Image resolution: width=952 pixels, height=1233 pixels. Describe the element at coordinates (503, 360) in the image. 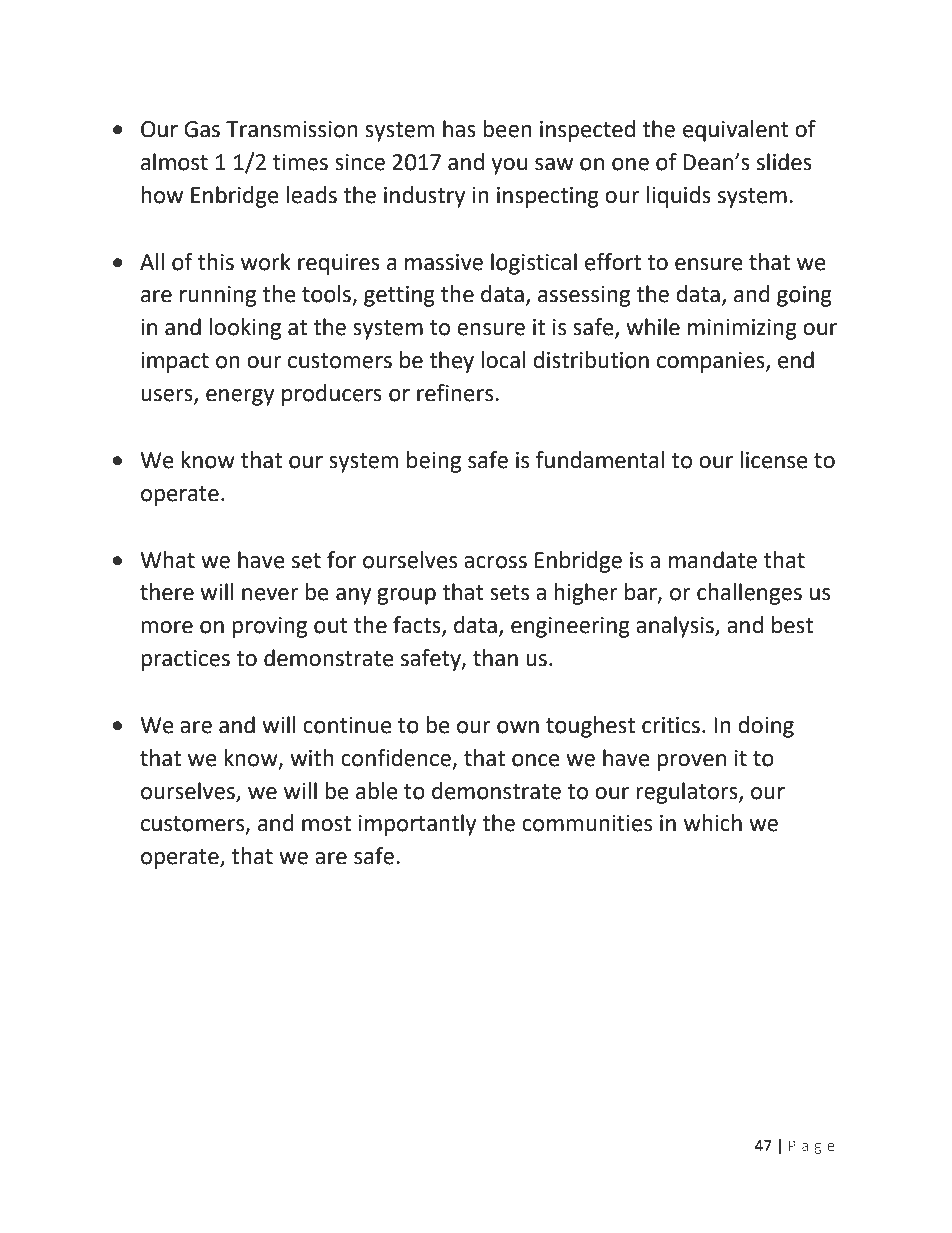

I see `local` at that location.
